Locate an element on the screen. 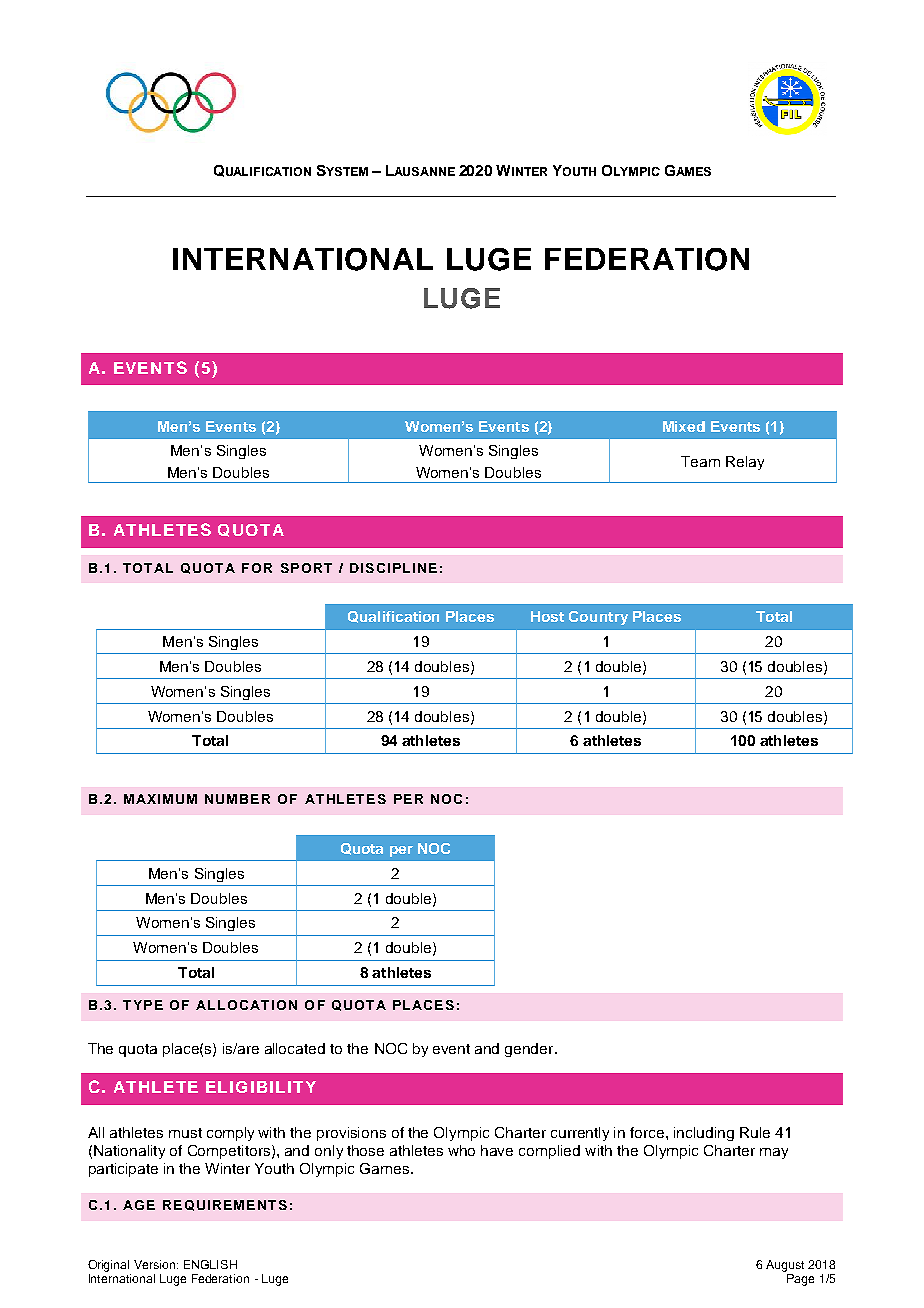 The height and width of the screenshot is (1308, 924). Mixed is located at coordinates (684, 426).
